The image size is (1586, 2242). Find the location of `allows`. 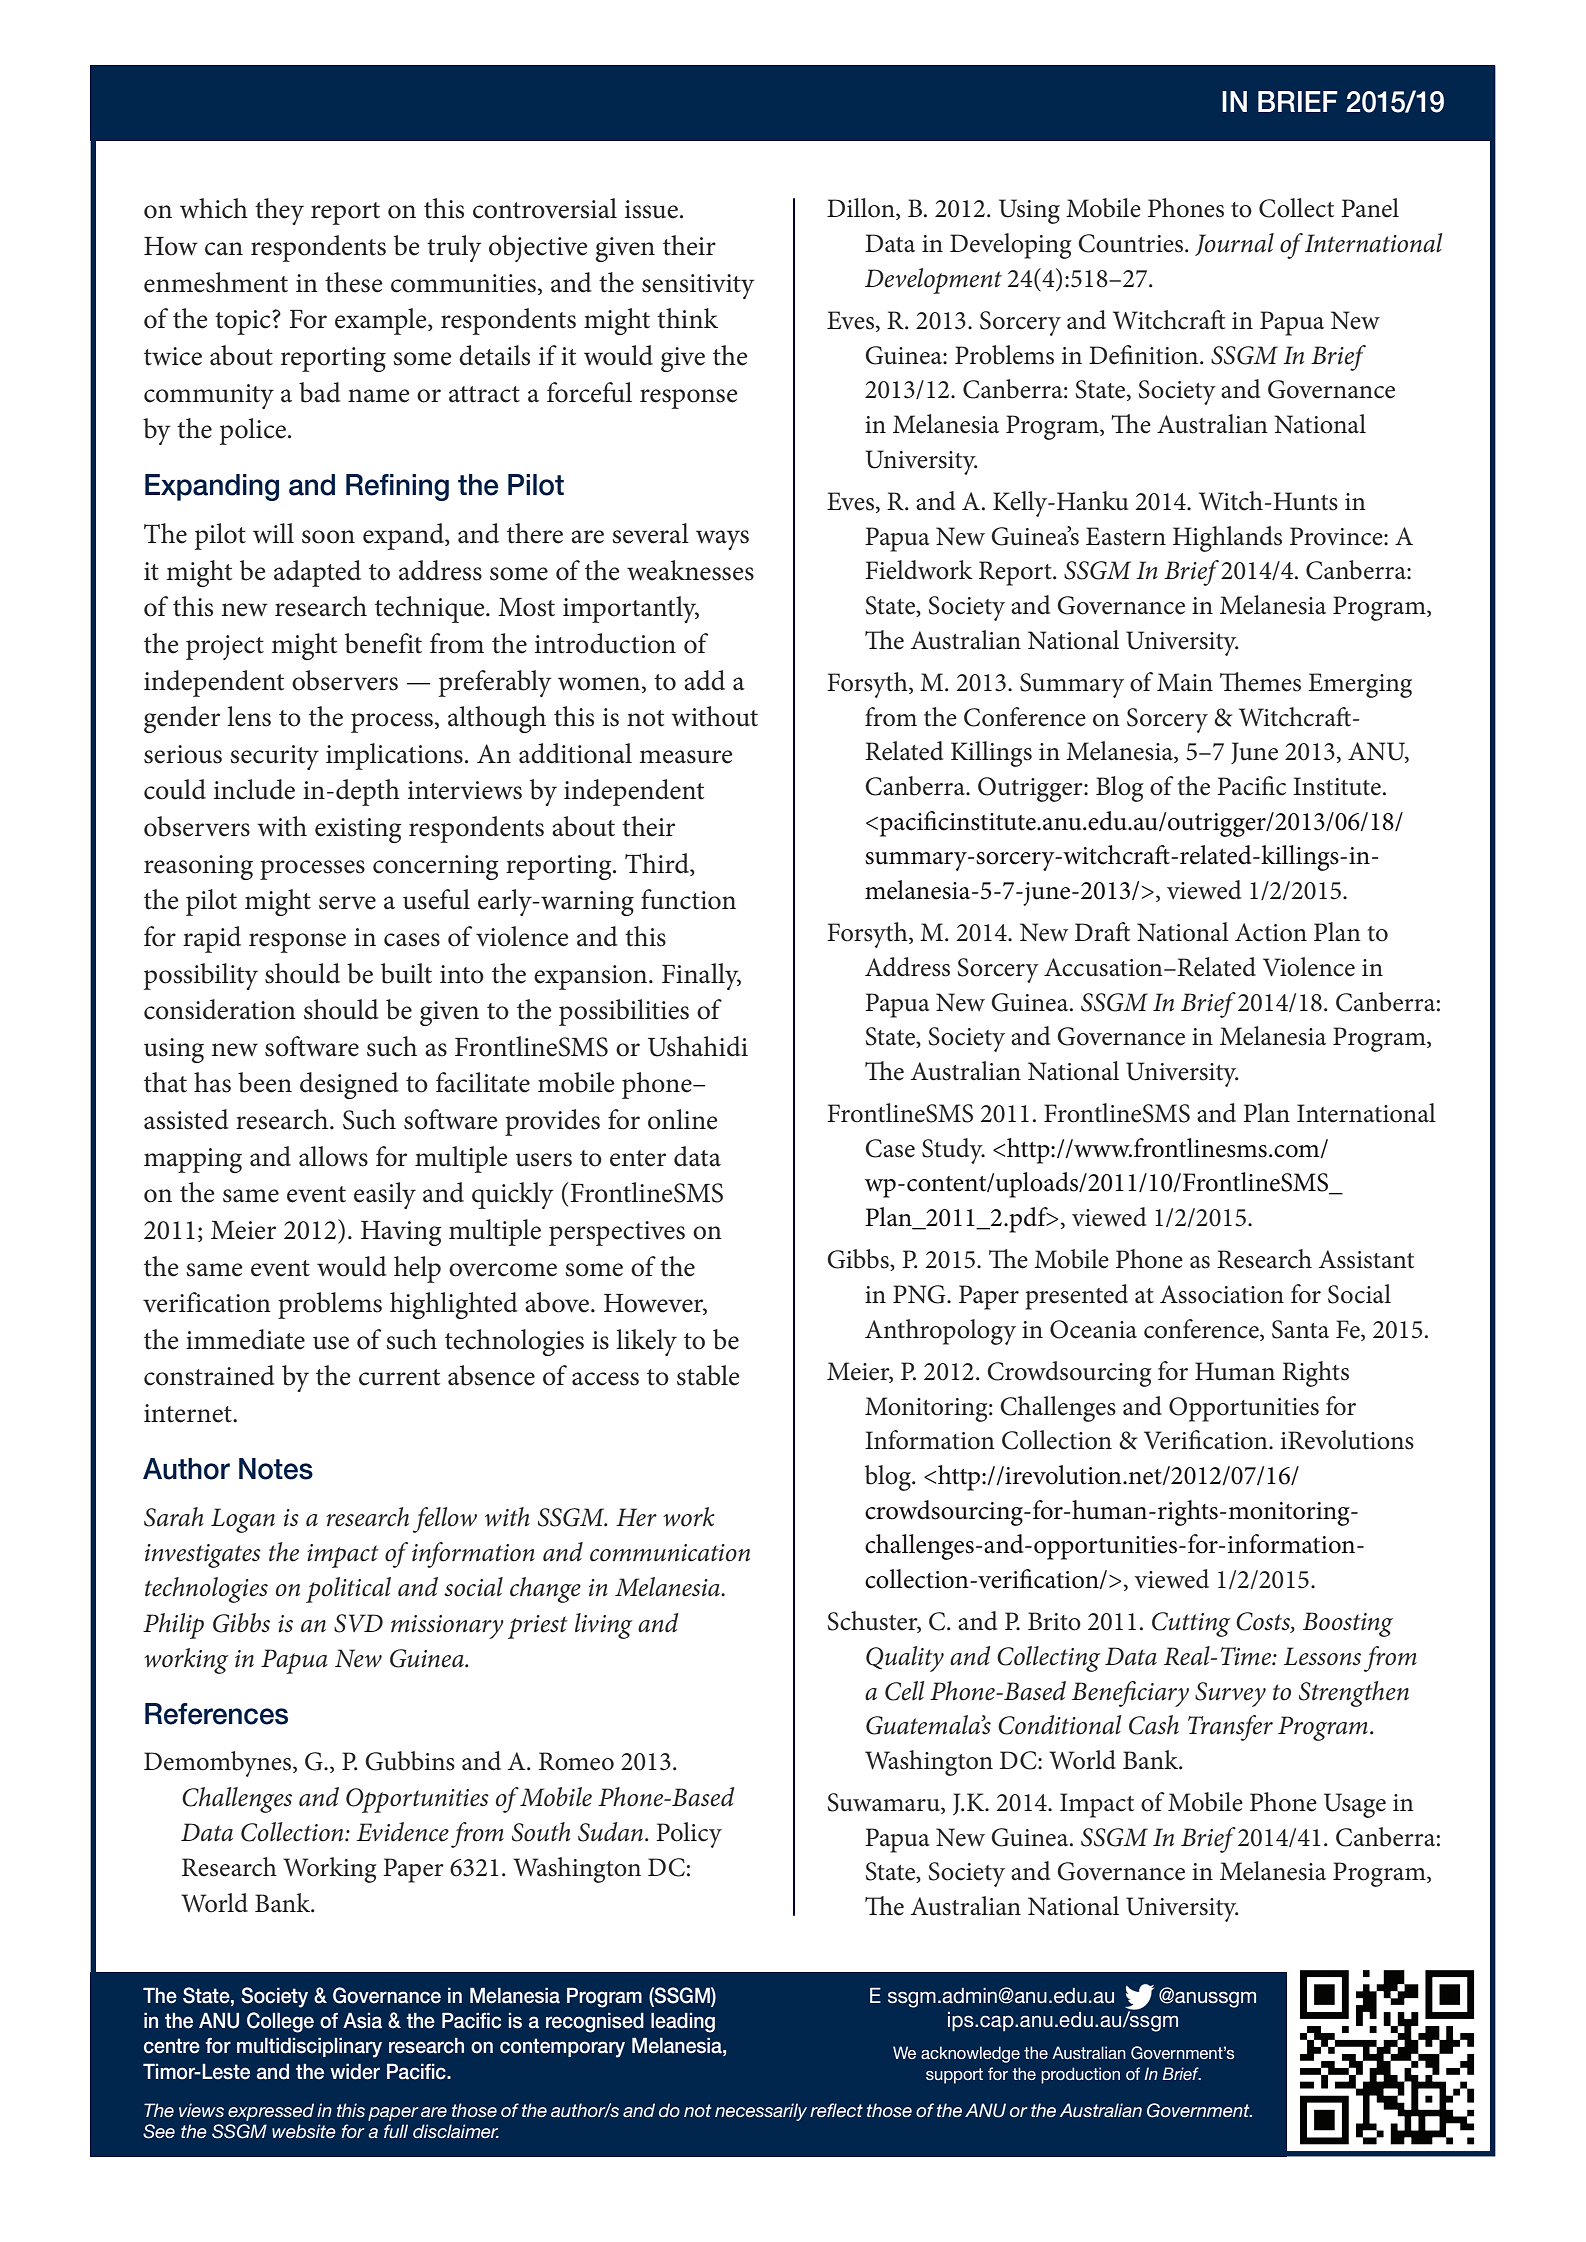

allows is located at coordinates (333, 1156).
